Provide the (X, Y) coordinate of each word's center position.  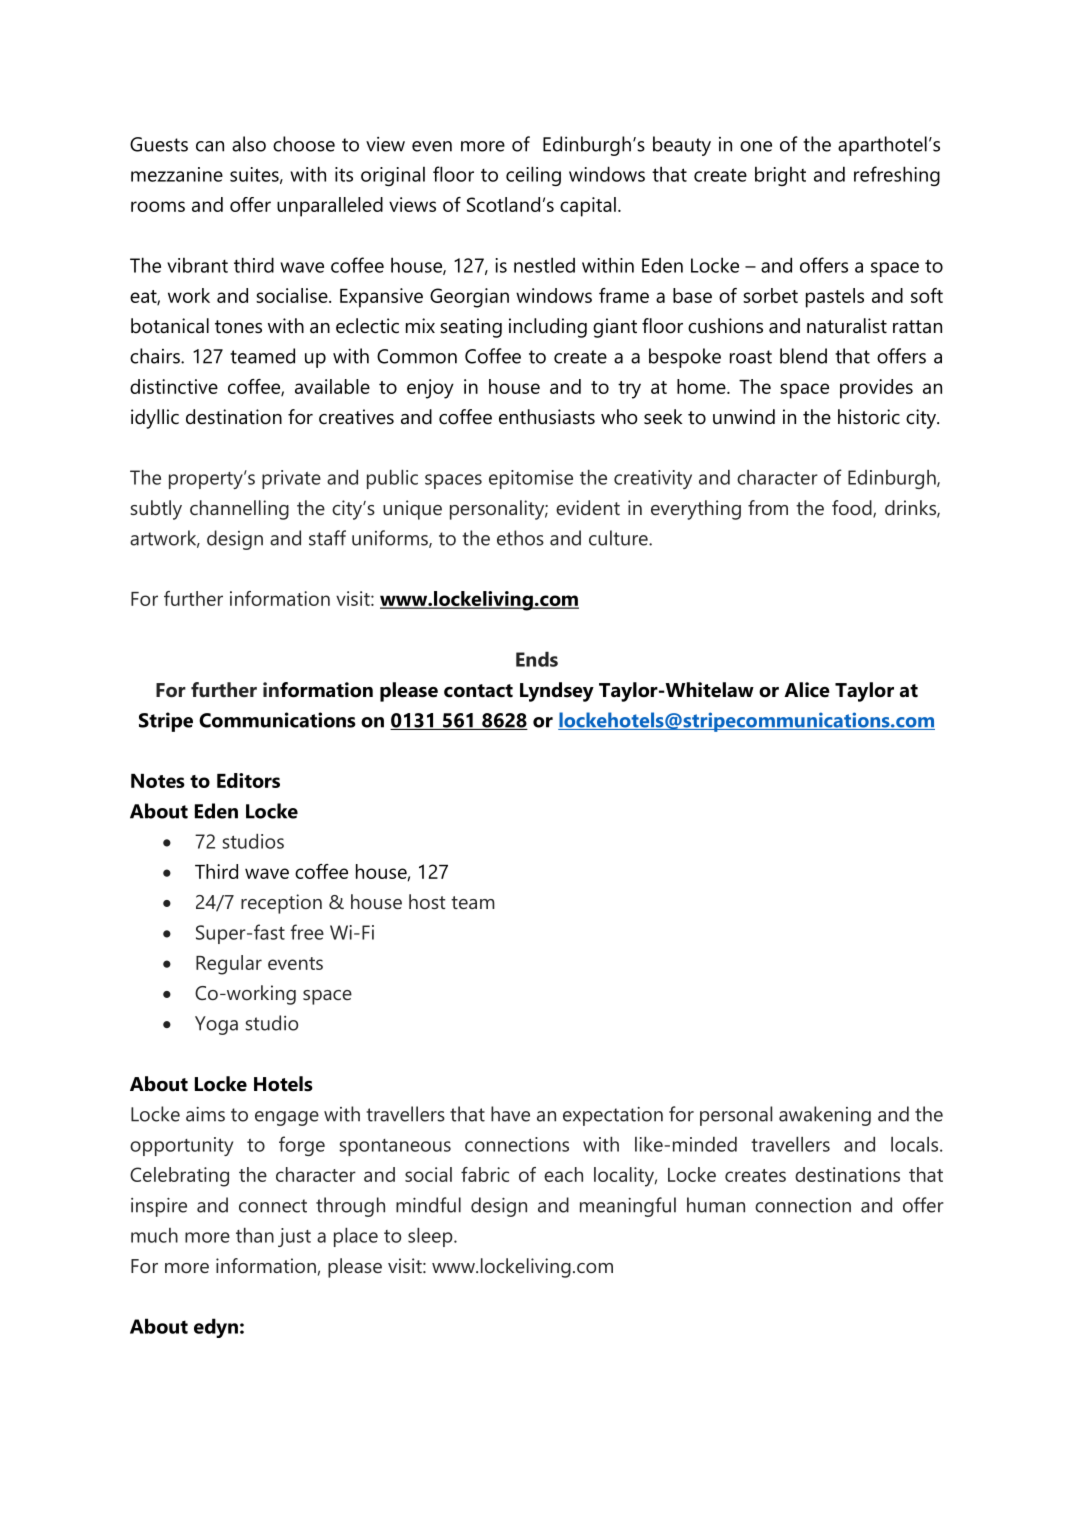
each (563, 1174)
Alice (807, 690)
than (255, 1235)
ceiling (533, 176)
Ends (537, 659)
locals (916, 1144)
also (249, 144)
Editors (248, 780)
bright (780, 176)
